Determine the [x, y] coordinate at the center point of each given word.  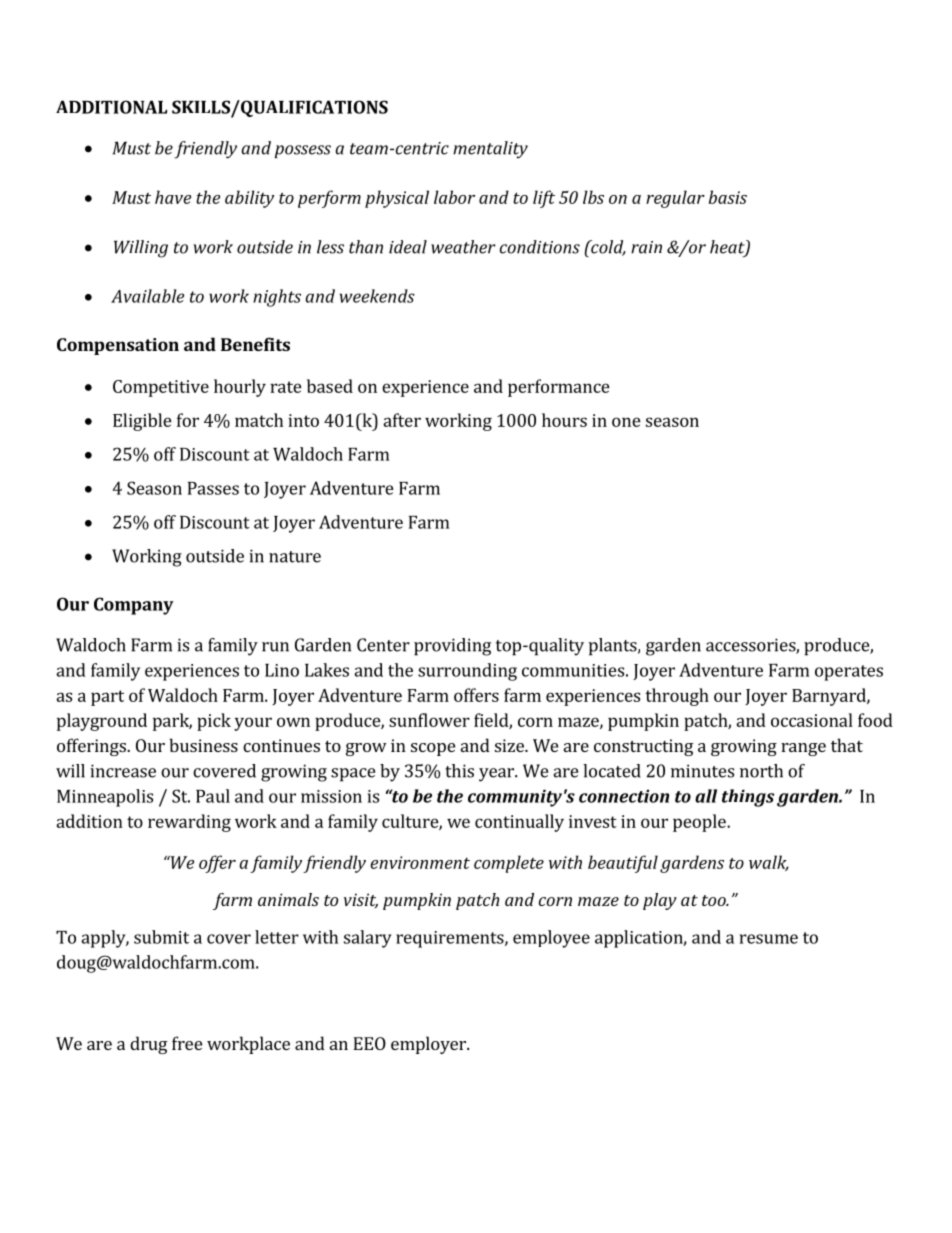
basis [728, 197]
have [173, 197]
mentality [490, 150]
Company [134, 606]
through [677, 697]
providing [452, 647]
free [187, 1043]
